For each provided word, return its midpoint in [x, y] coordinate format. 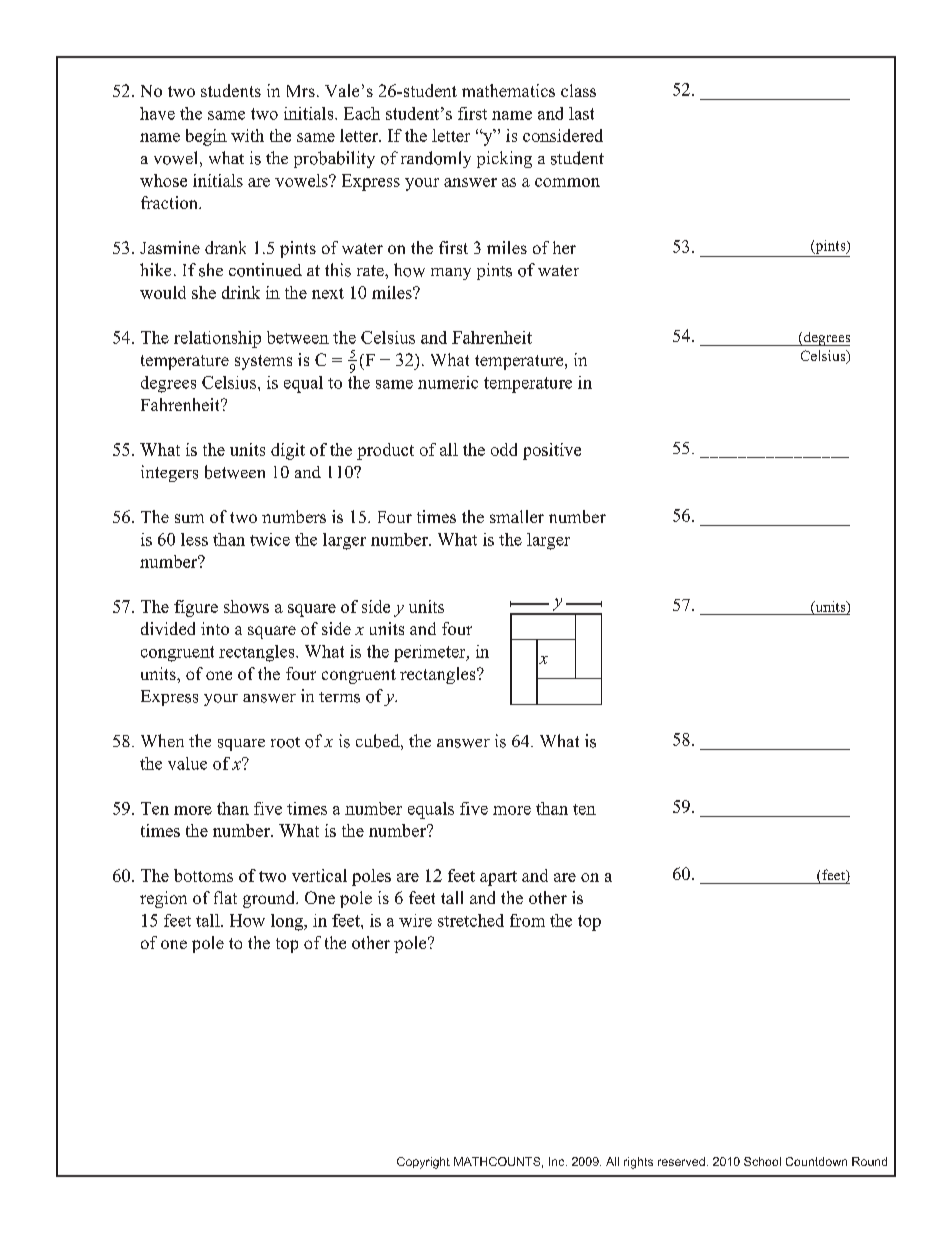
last [581, 113]
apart [498, 878]
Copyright [423, 1163]
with [247, 135]
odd [504, 449]
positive [552, 451]
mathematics [508, 90]
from [527, 920]
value [187, 763]
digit [288, 451]
